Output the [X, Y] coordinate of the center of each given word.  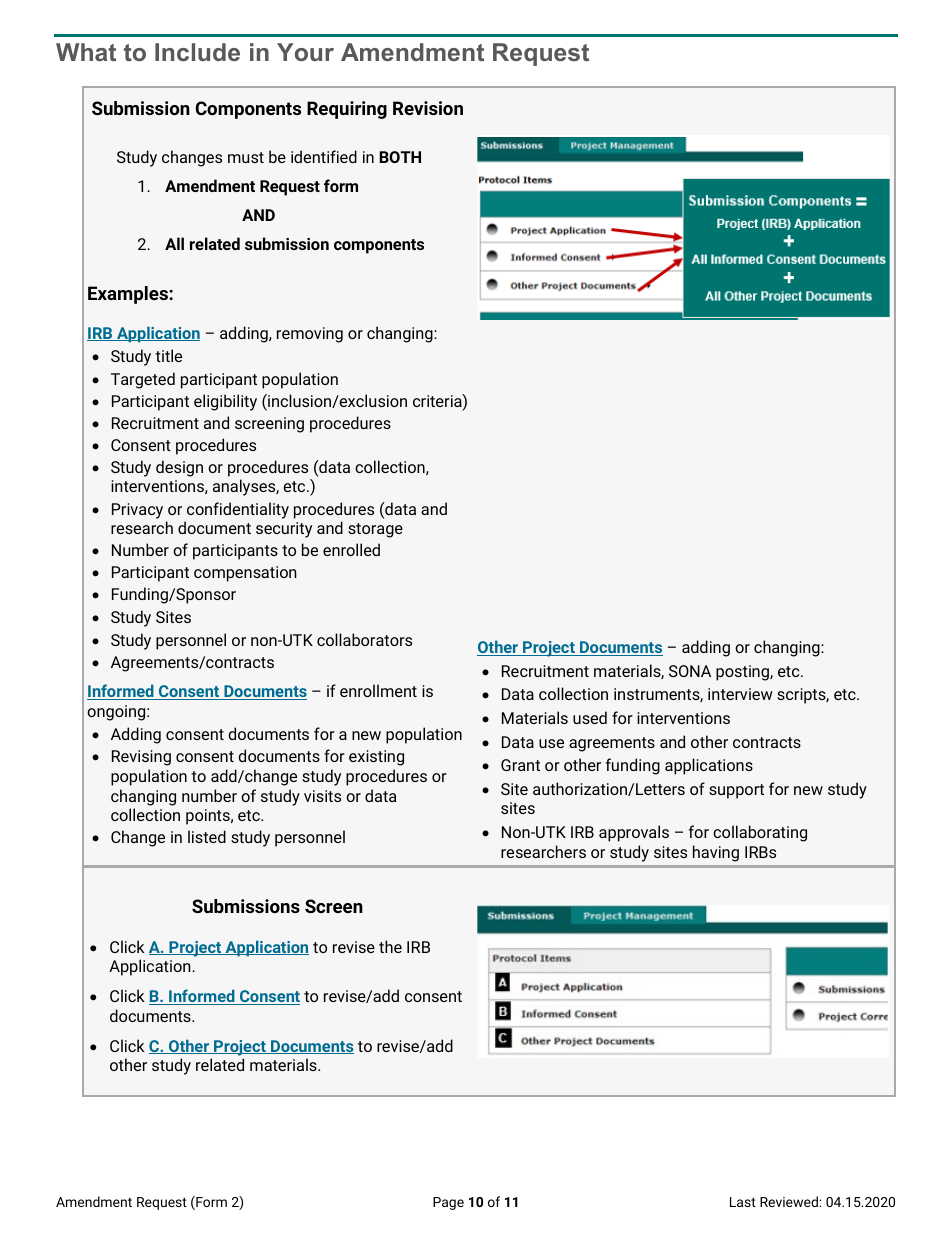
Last [743, 1202]
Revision [428, 108]
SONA [690, 671]
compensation [245, 574]
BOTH [400, 157]
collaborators [364, 639]
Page [448, 1203]
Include [197, 52]
